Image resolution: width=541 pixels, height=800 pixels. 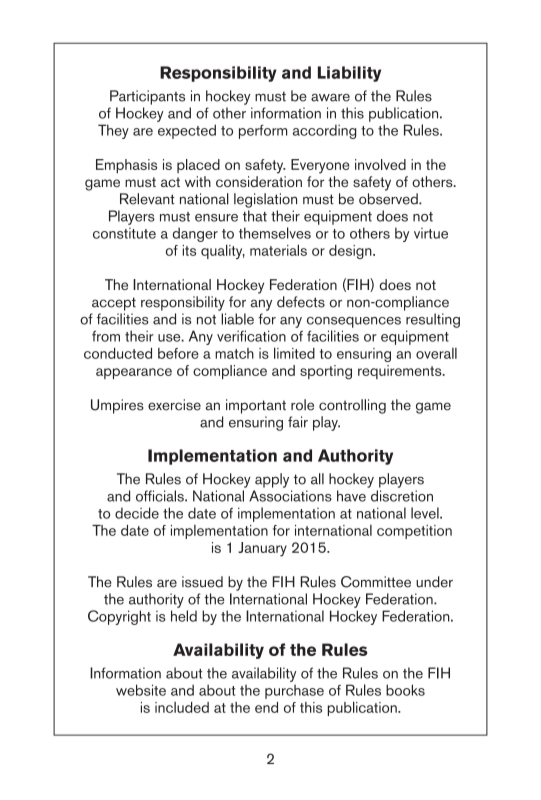 What do you see at coordinates (349, 74) in the screenshot?
I see `Liability` at bounding box center [349, 74].
